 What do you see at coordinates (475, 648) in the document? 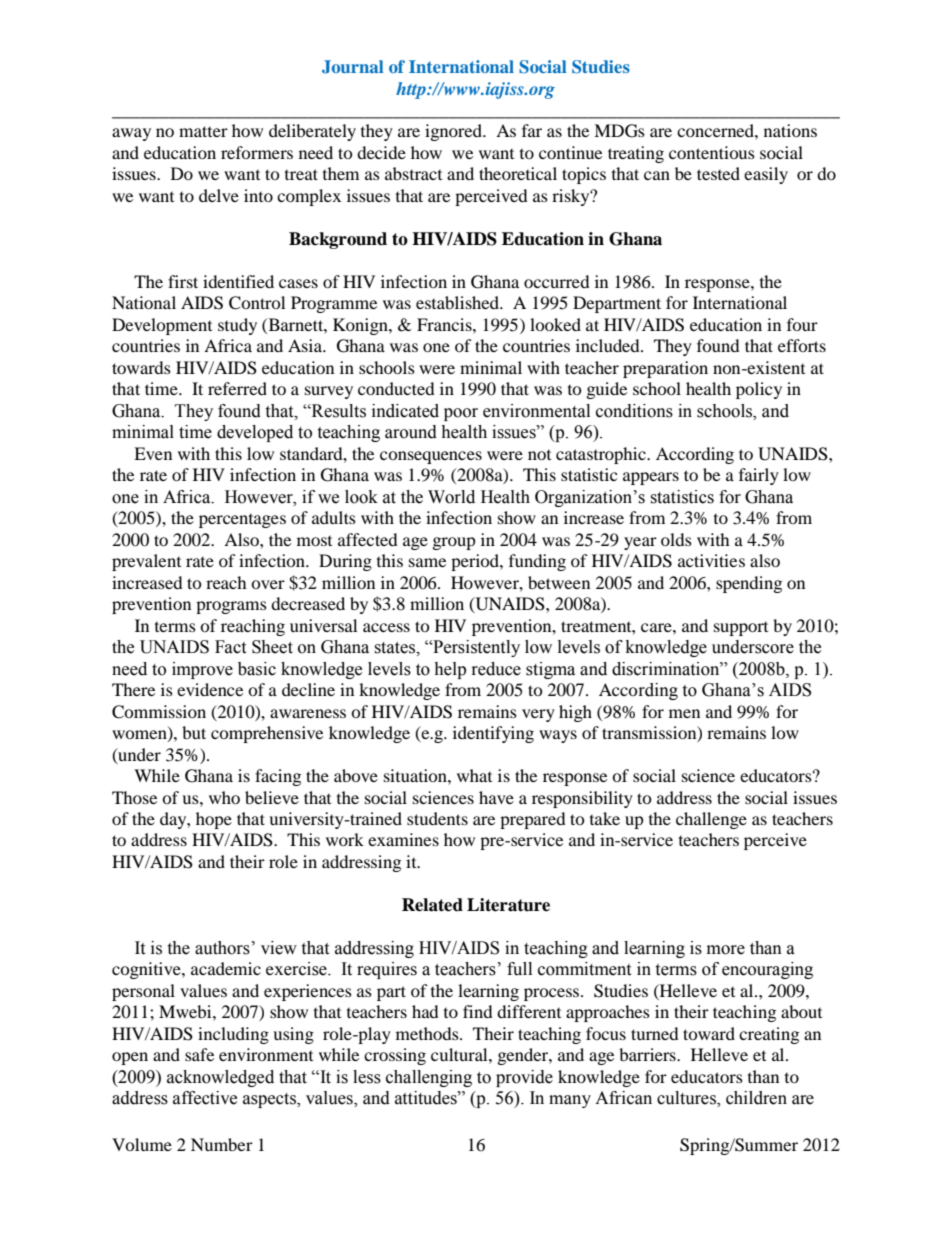
I see `Persistently` at bounding box center [475, 648].
